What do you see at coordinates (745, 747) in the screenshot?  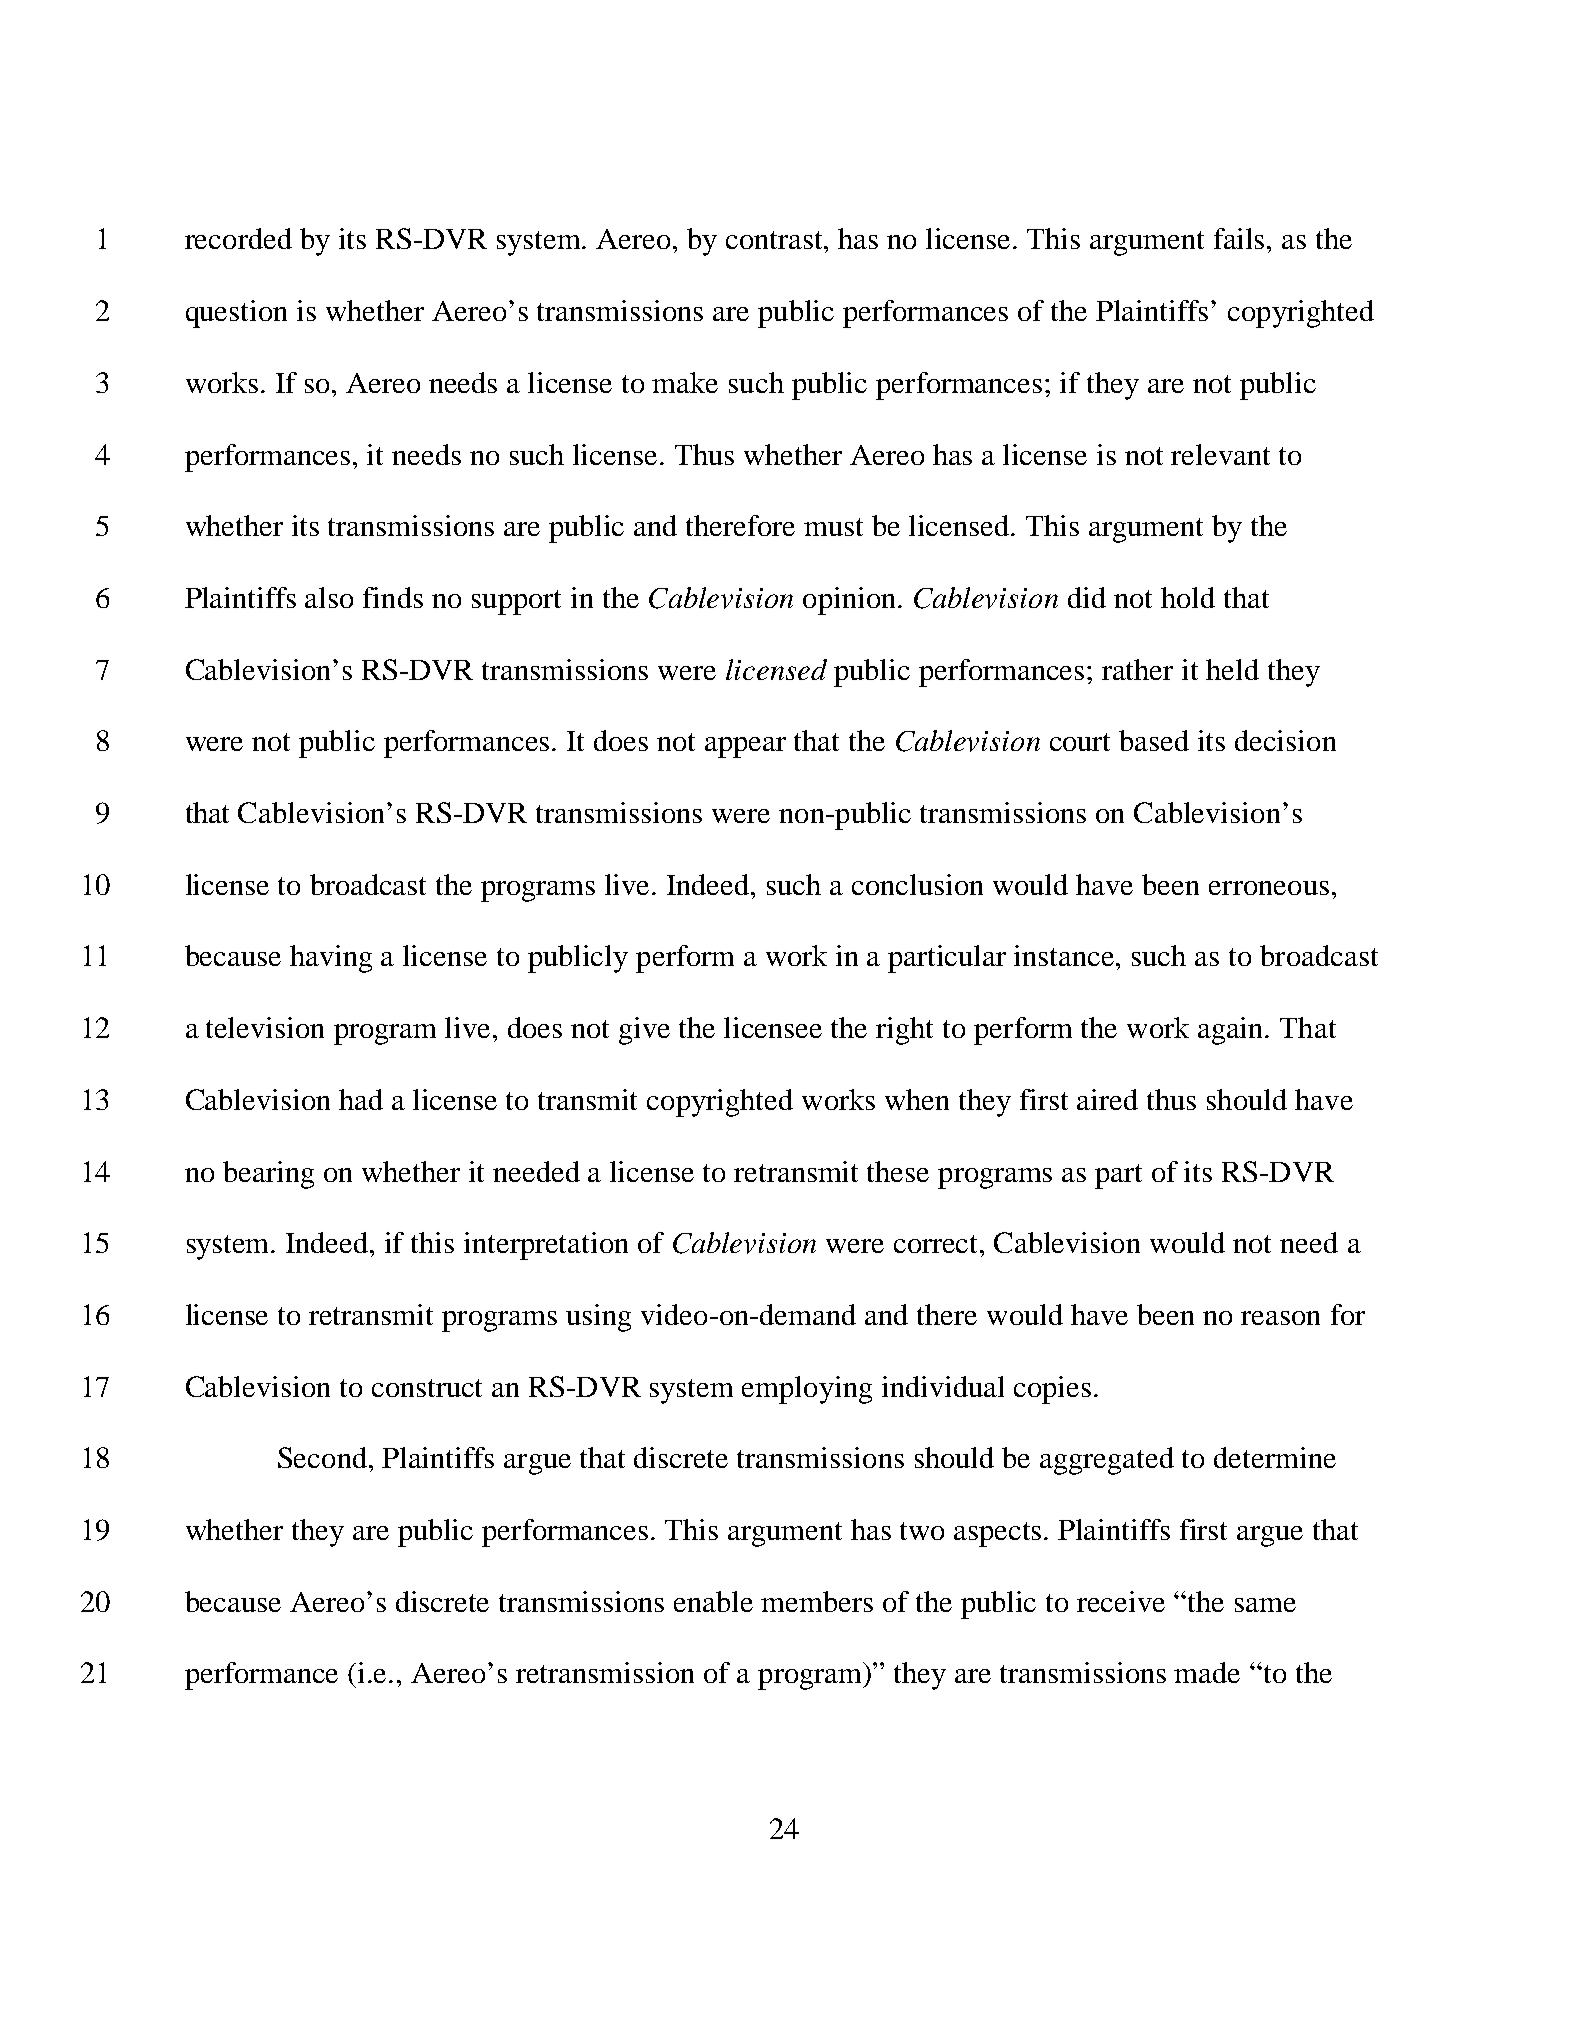 I see `appear` at bounding box center [745, 747].
